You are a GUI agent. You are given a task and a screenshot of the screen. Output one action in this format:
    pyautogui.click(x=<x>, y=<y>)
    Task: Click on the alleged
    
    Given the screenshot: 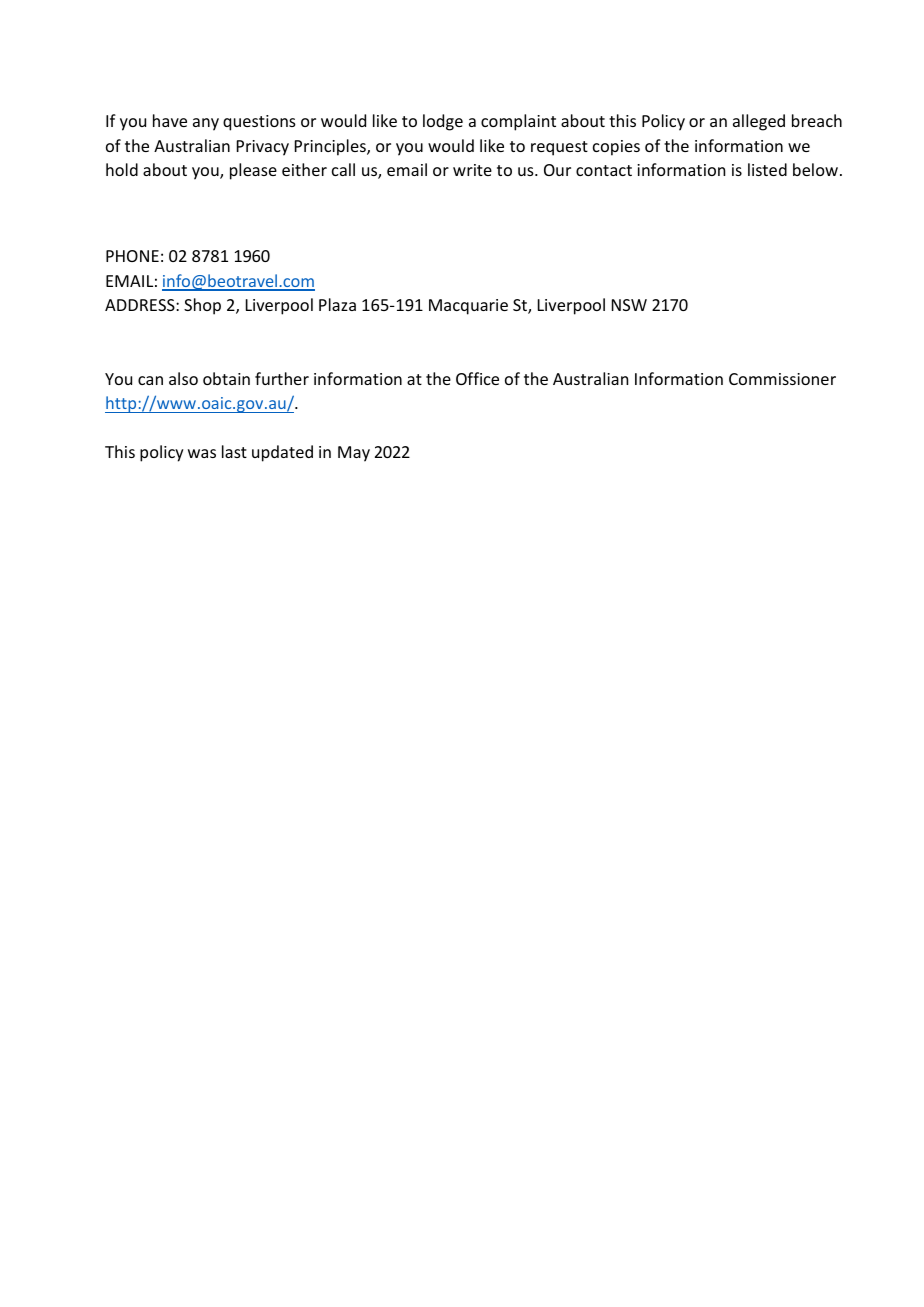 What is the action you would take?
    pyautogui.click(x=759, y=122)
